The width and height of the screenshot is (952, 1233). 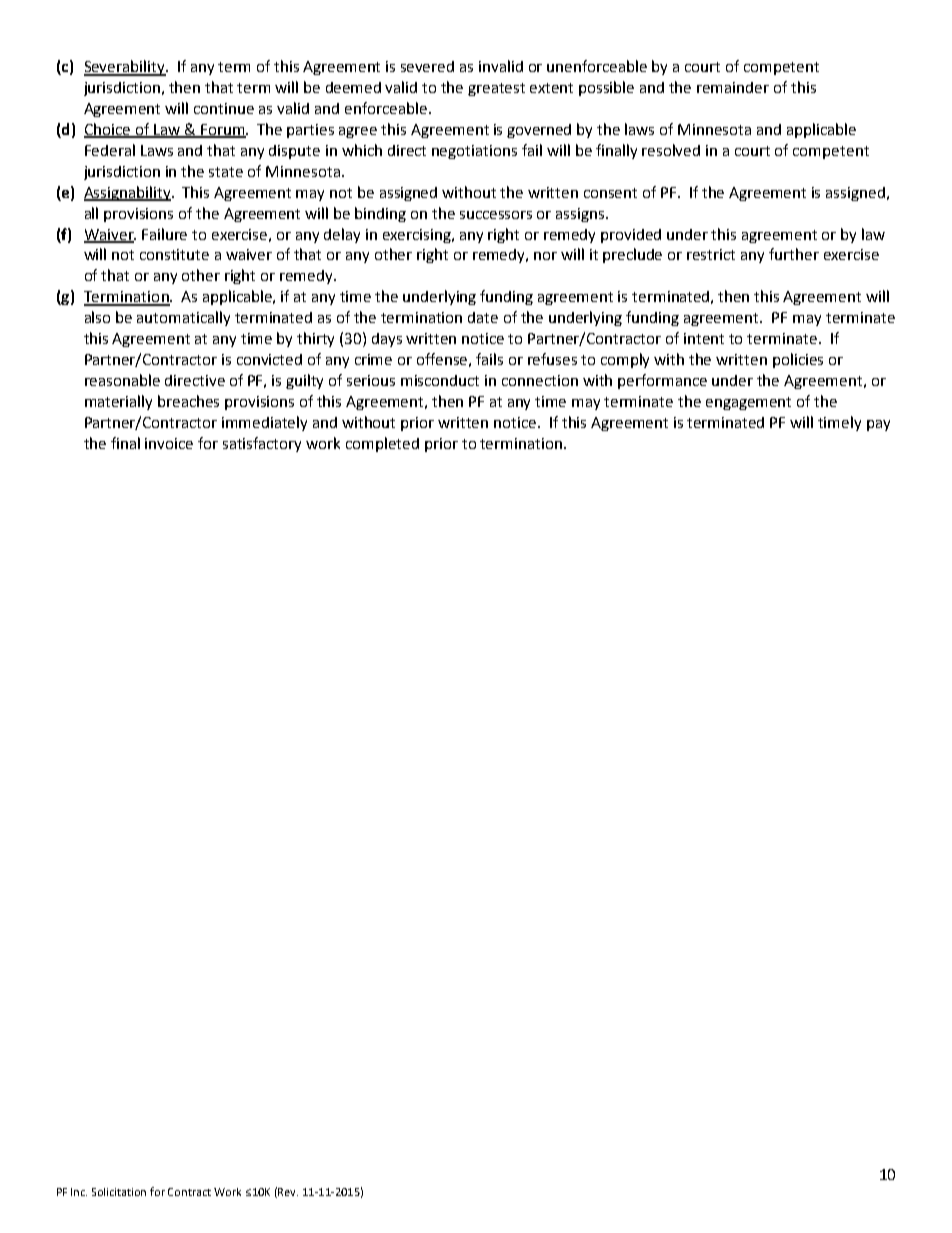 I want to click on continue, so click(x=224, y=108).
